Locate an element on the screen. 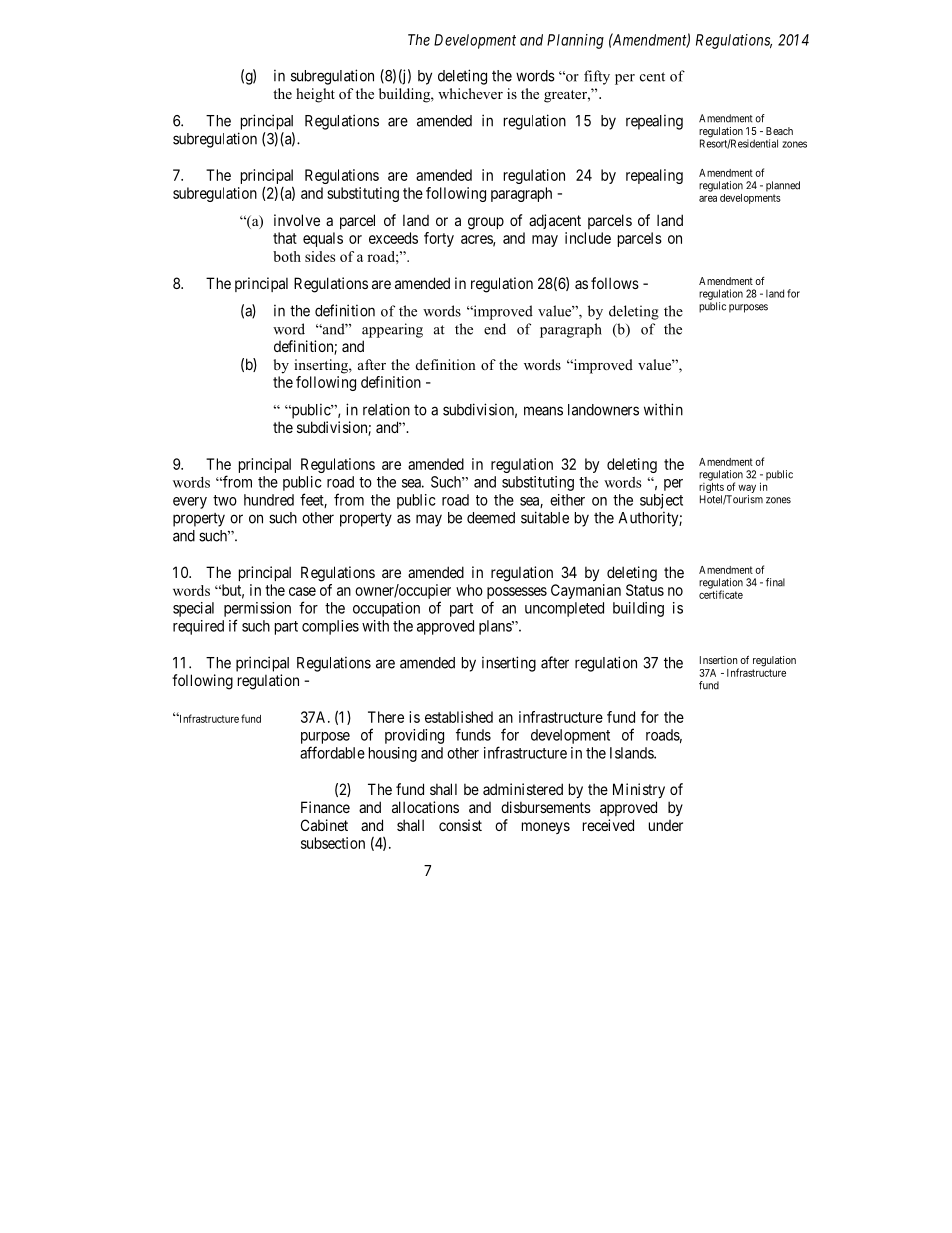  whichever is located at coordinates (470, 93).
